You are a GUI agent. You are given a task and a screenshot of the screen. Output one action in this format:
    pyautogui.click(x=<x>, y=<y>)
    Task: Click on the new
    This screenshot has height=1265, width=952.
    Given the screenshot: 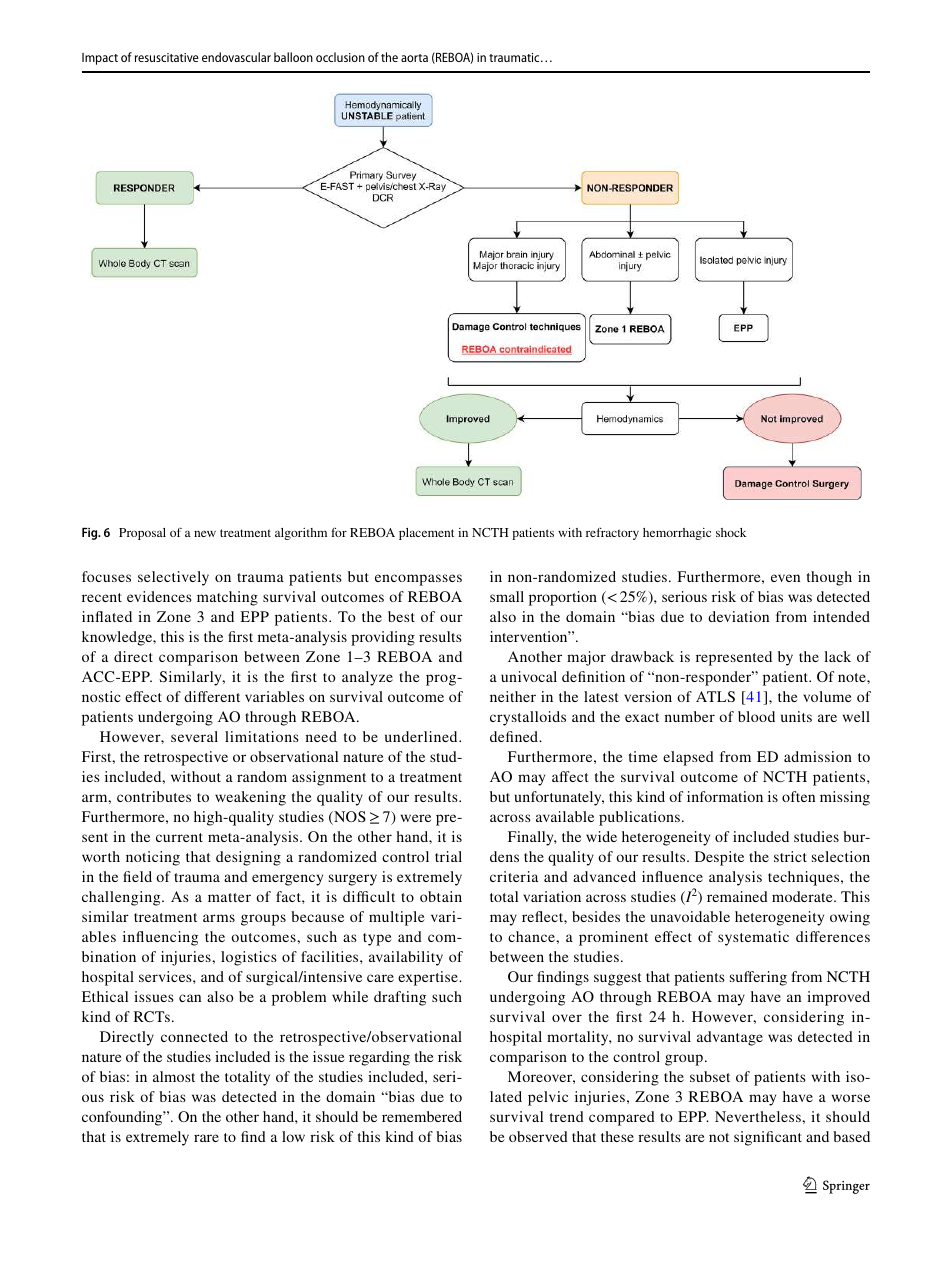 What is the action you would take?
    pyautogui.click(x=205, y=534)
